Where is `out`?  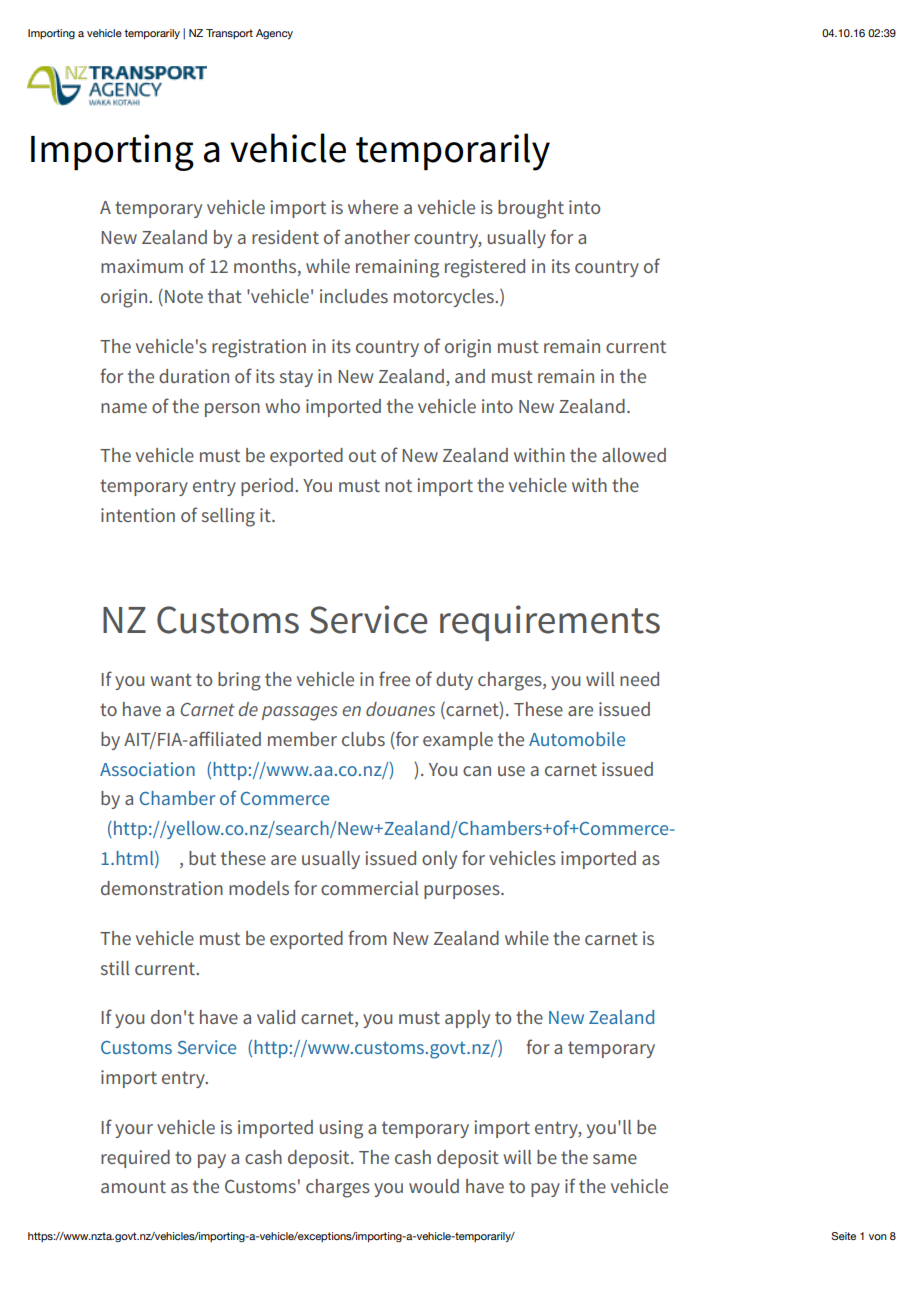 out is located at coordinates (362, 455).
